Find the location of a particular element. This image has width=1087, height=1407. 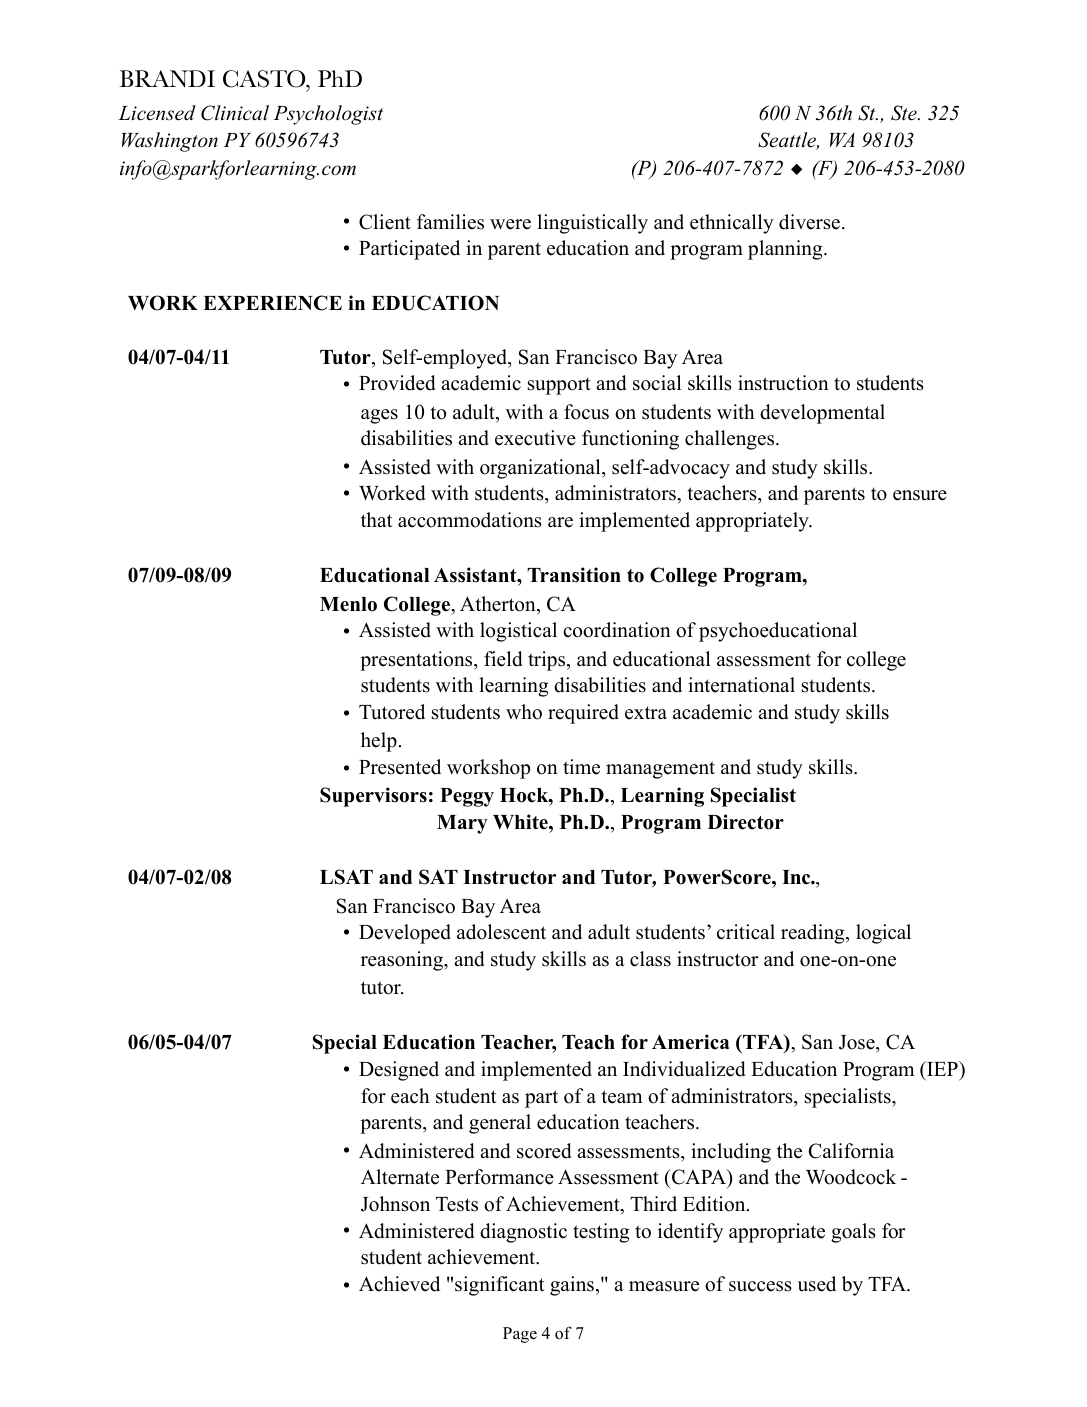

ensure is located at coordinates (920, 495).
